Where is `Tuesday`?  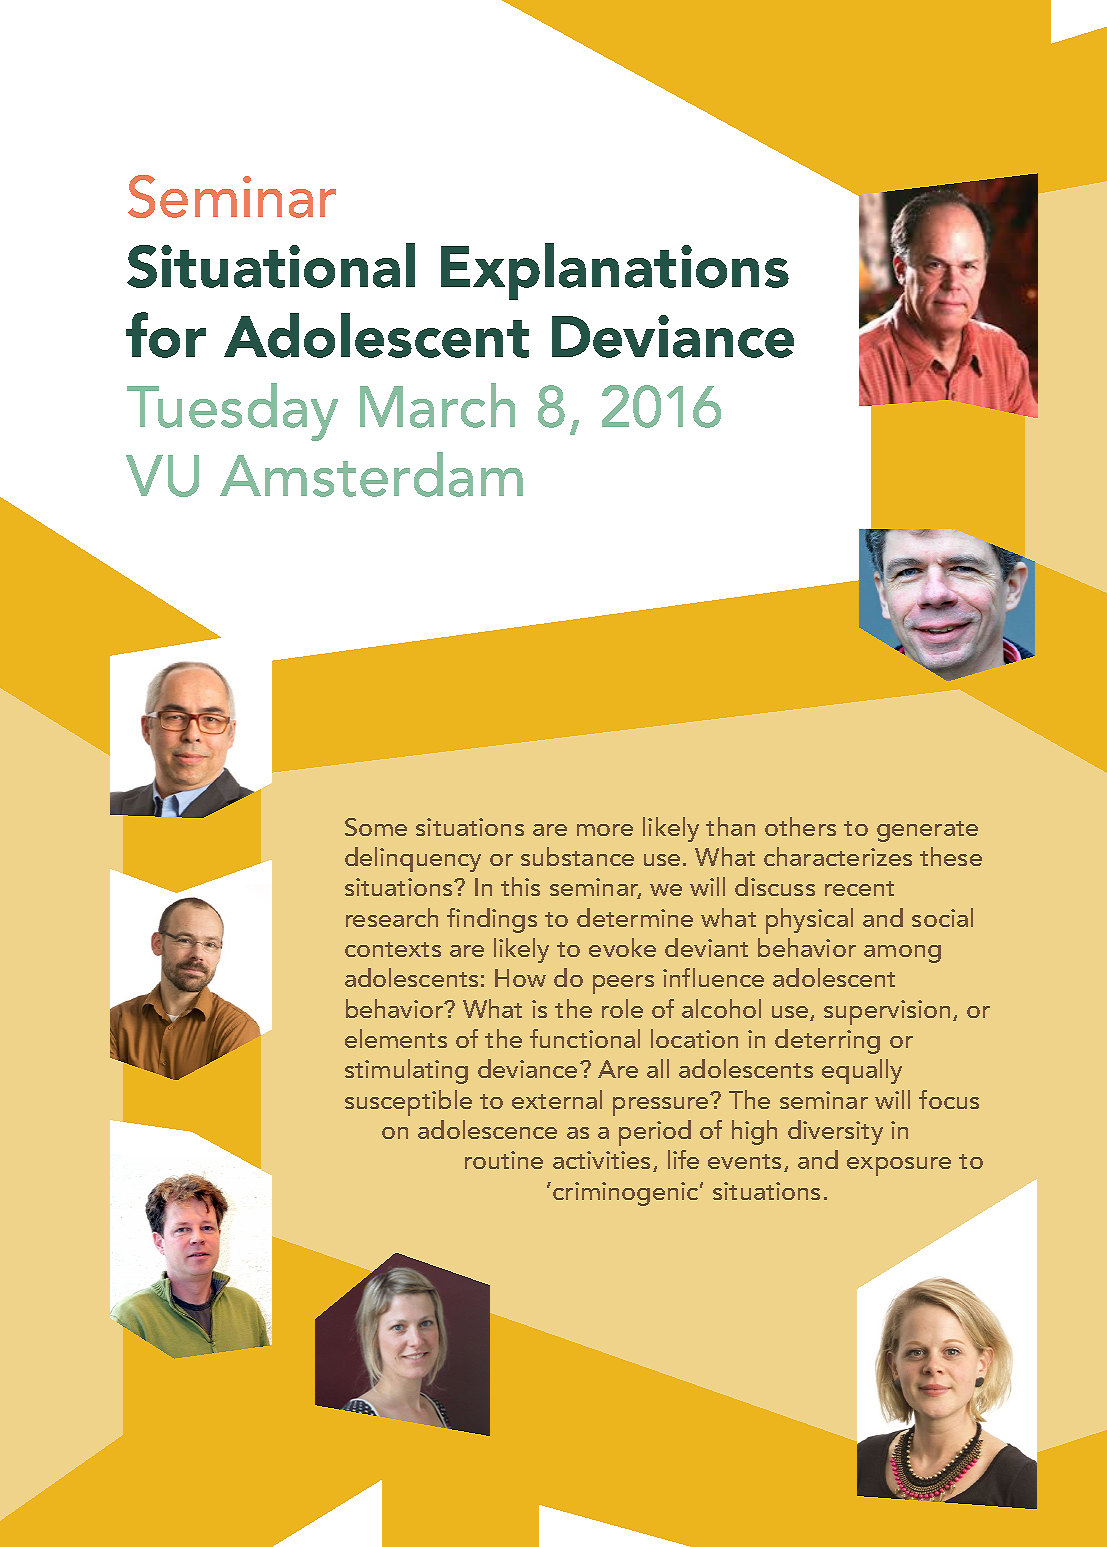
Tuesday is located at coordinates (232, 412).
